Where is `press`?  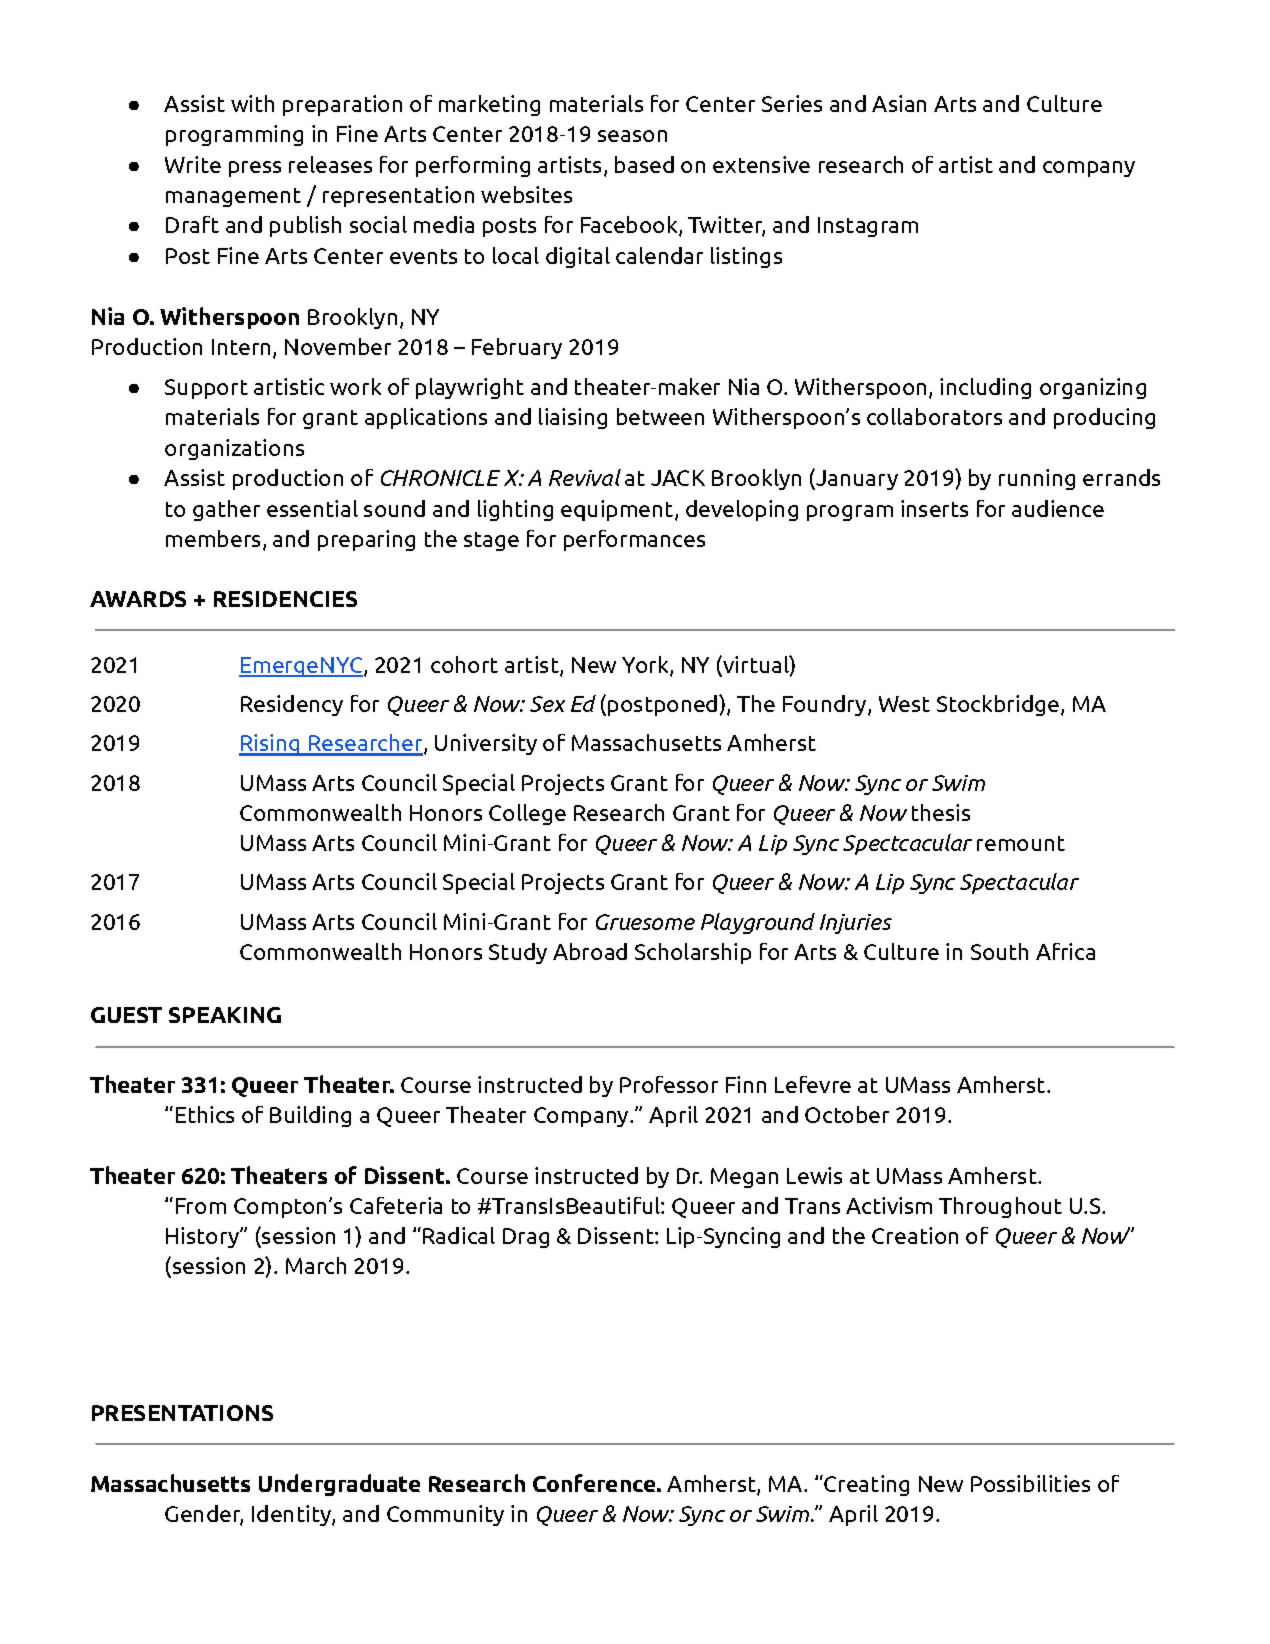 press is located at coordinates (255, 169).
